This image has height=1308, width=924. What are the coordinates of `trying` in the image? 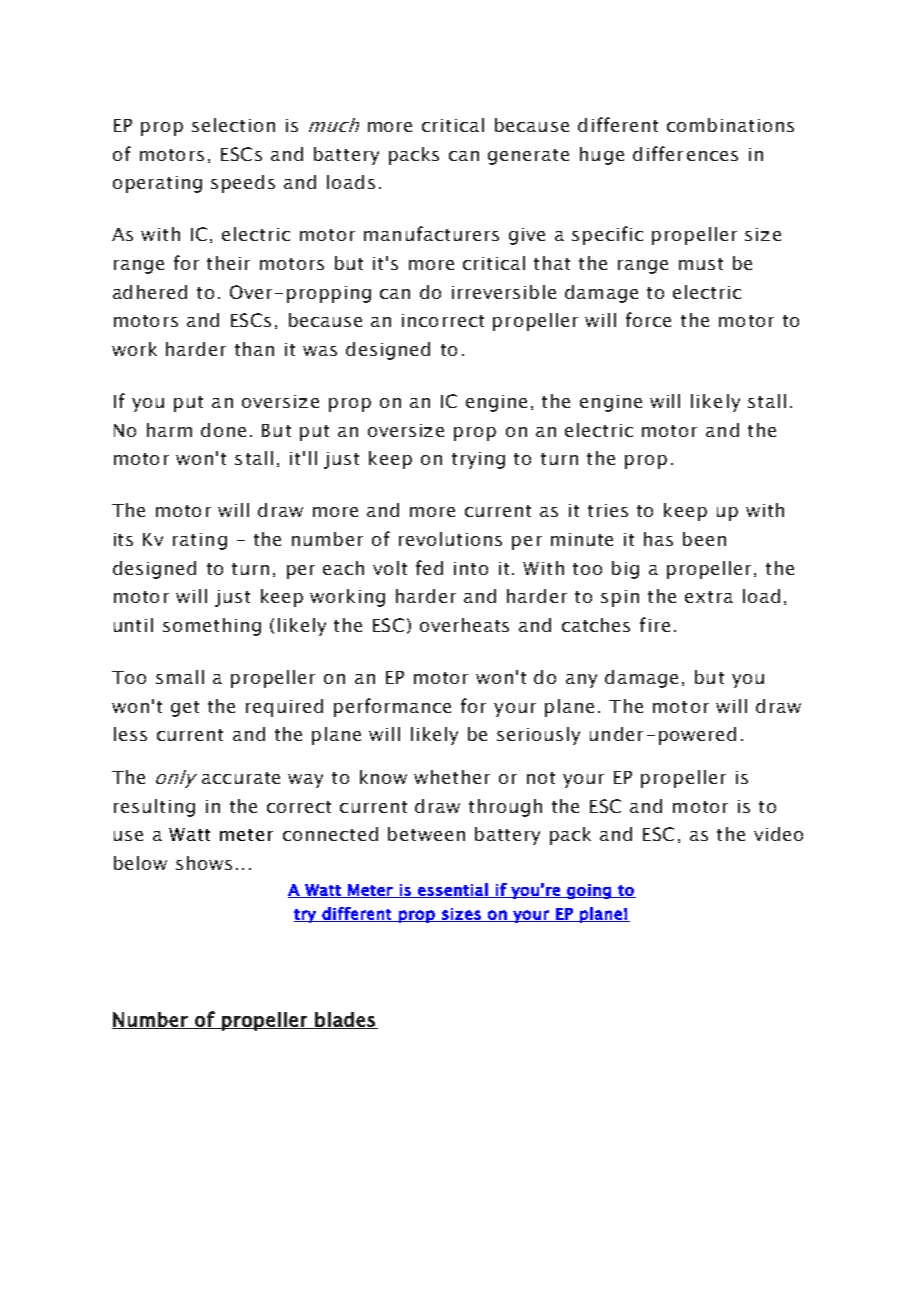 It's located at (478, 460).
